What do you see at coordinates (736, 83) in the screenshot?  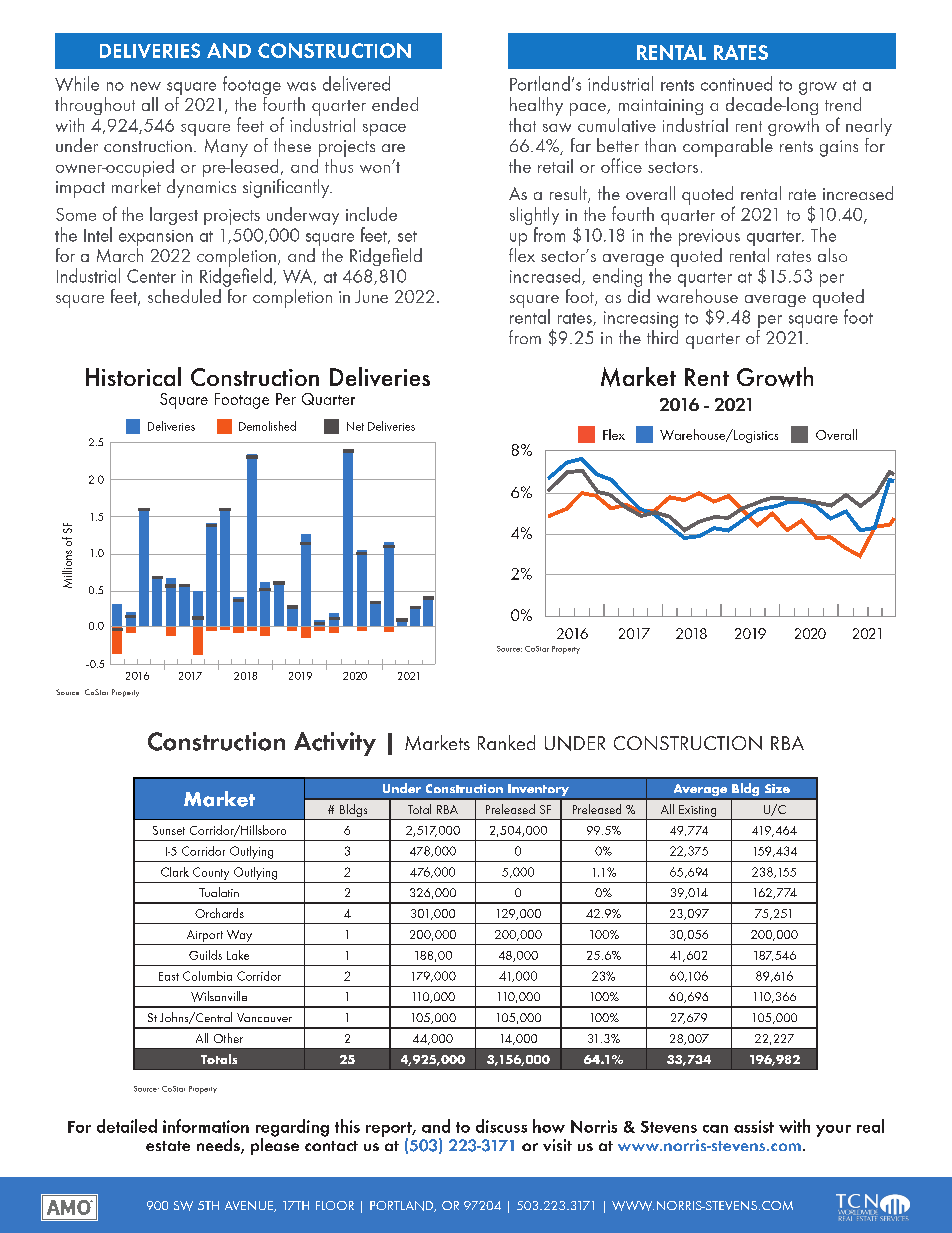 I see `continued` at bounding box center [736, 83].
